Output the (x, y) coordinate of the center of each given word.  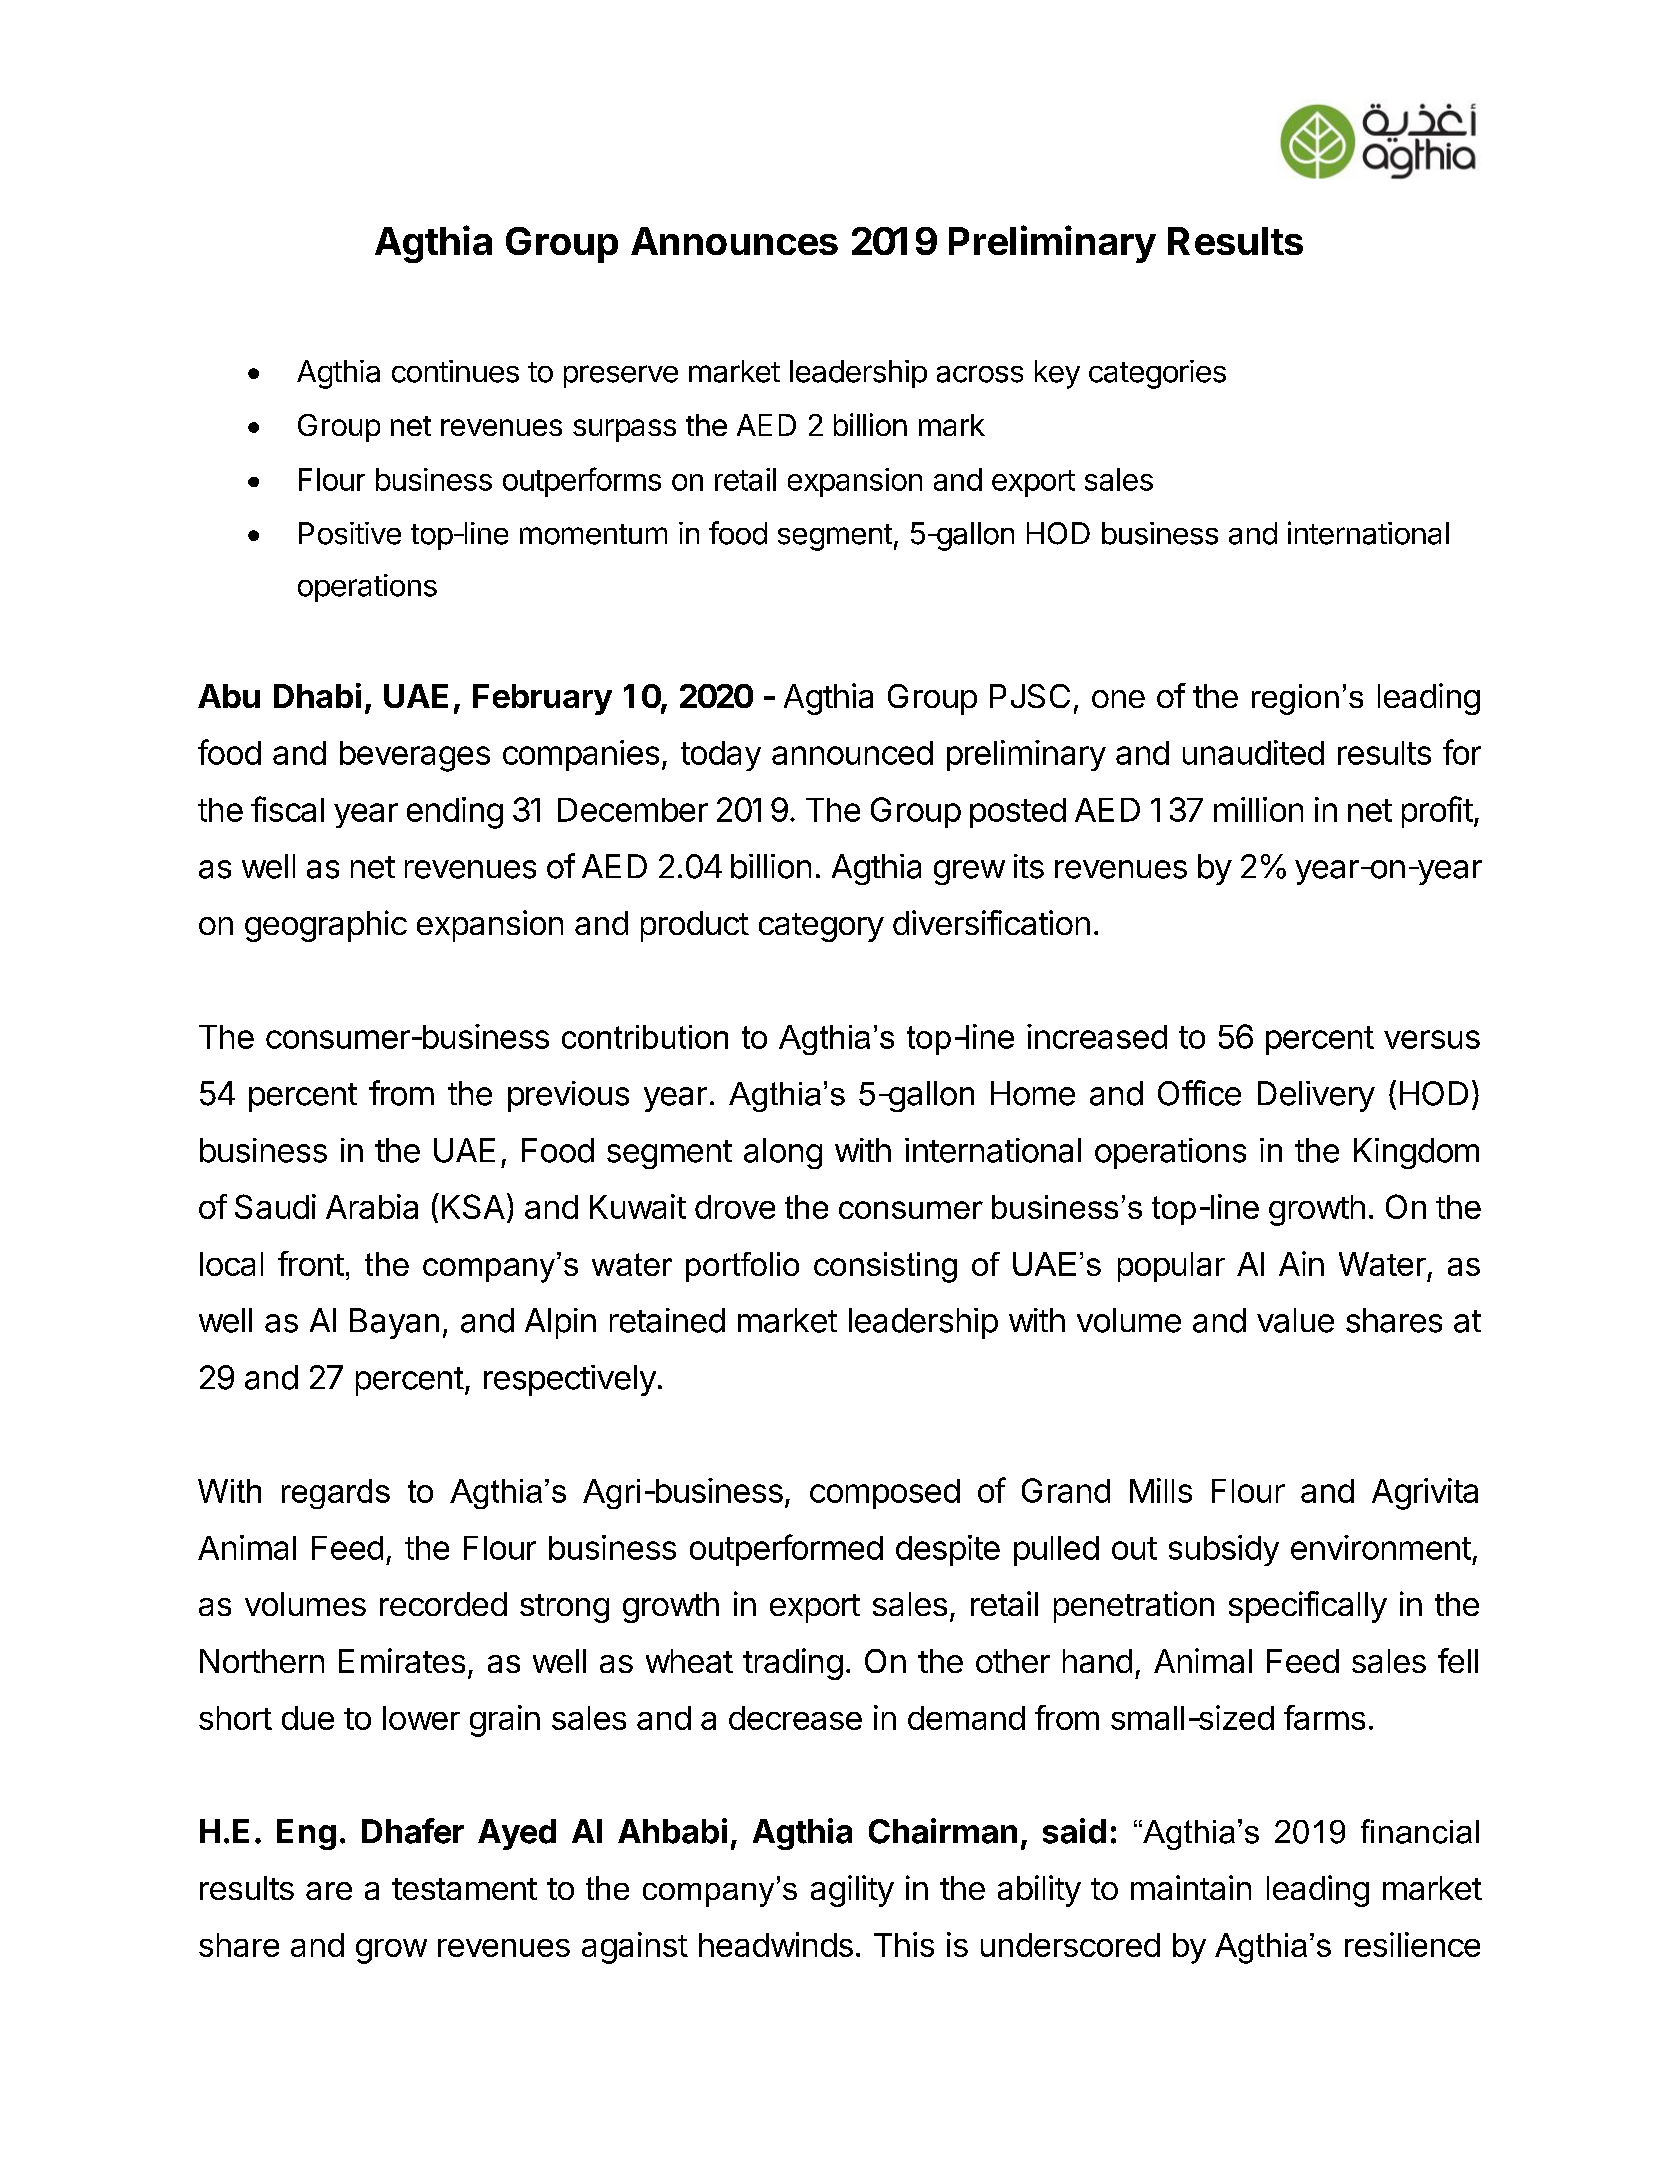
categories (1157, 374)
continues (455, 371)
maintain (1191, 1887)
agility (852, 1891)
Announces (734, 241)
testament (464, 1889)
